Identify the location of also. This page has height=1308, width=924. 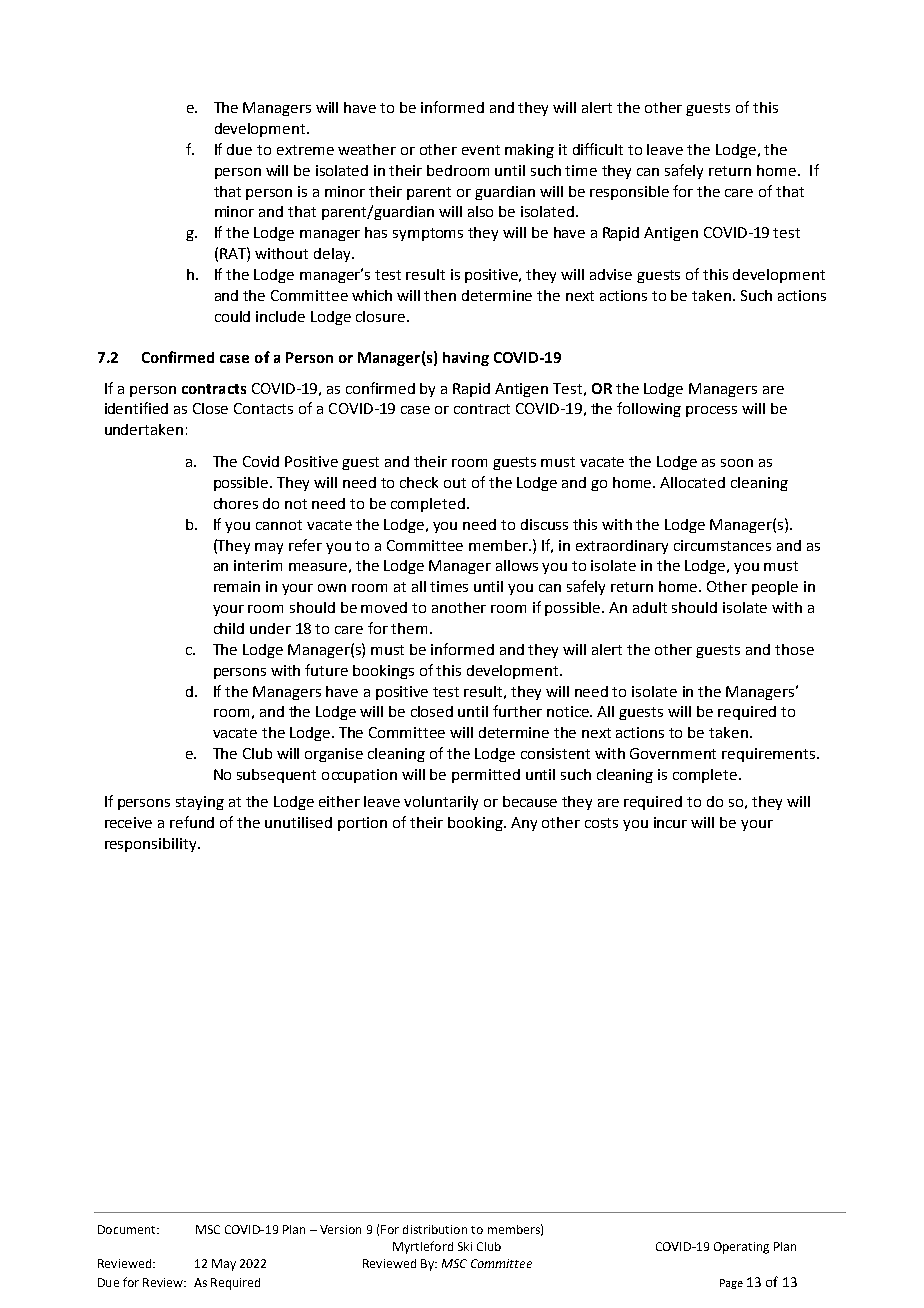
(480, 211).
